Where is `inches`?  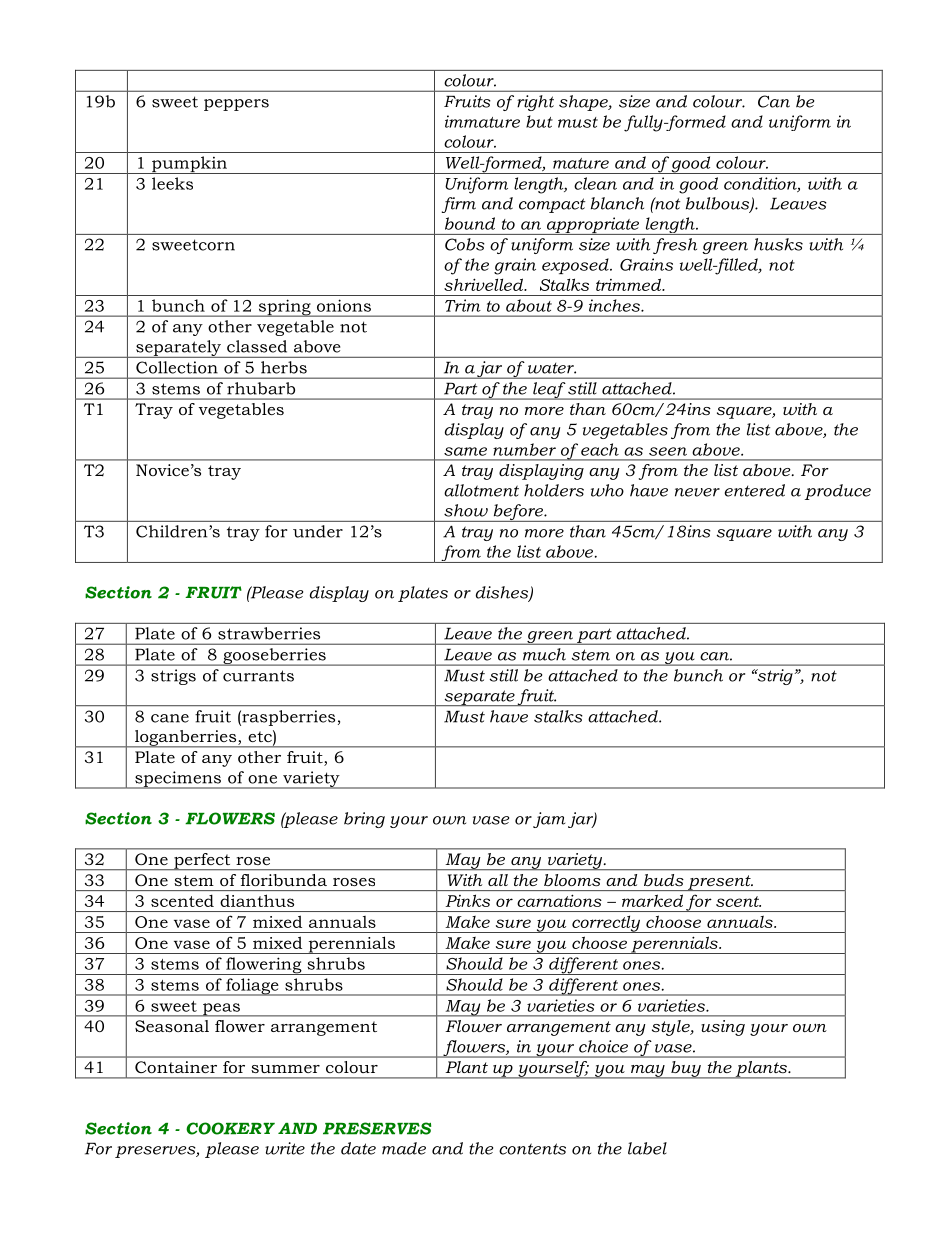 inches is located at coordinates (615, 305).
